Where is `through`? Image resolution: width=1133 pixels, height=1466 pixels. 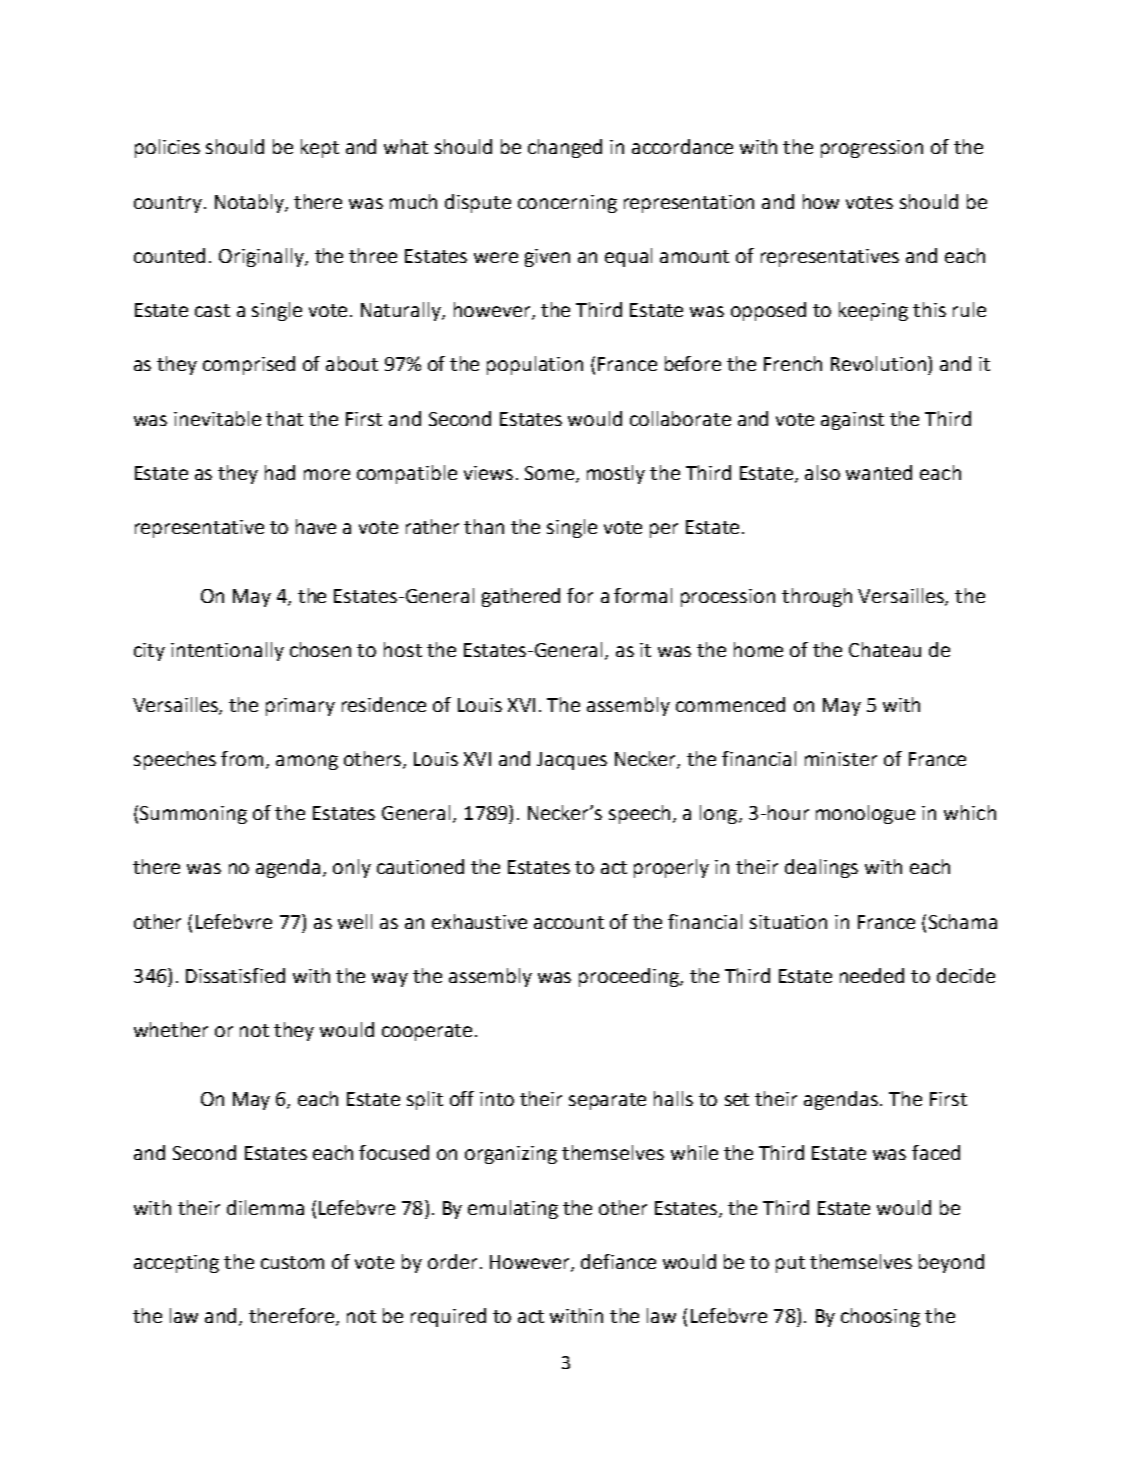
through is located at coordinates (817, 597).
